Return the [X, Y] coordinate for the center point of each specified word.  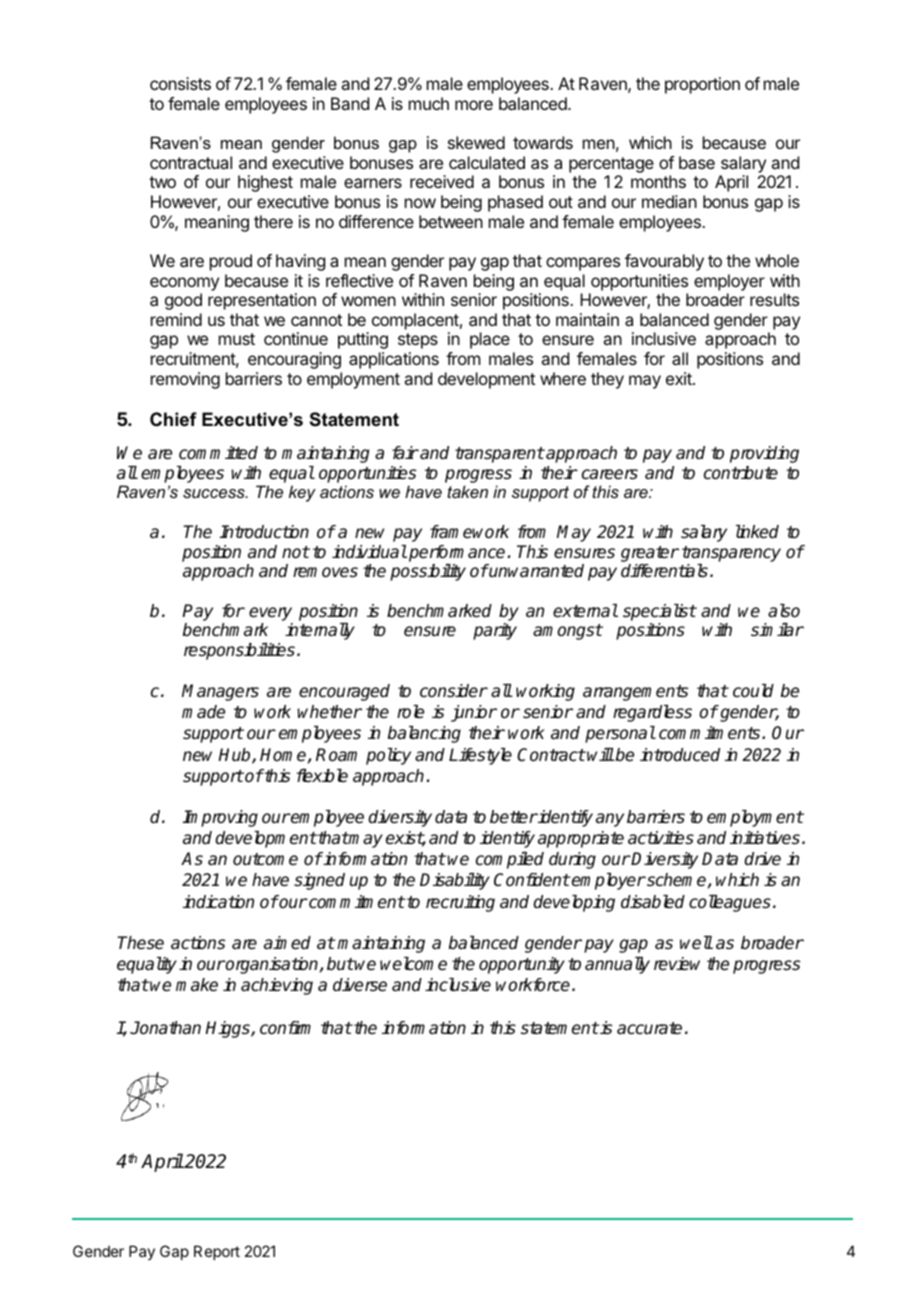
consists [180, 83]
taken [467, 491]
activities [661, 838]
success [215, 493]
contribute [741, 473]
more [474, 105]
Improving [220, 818]
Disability [455, 881]
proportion [702, 85]
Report [217, 1252]
